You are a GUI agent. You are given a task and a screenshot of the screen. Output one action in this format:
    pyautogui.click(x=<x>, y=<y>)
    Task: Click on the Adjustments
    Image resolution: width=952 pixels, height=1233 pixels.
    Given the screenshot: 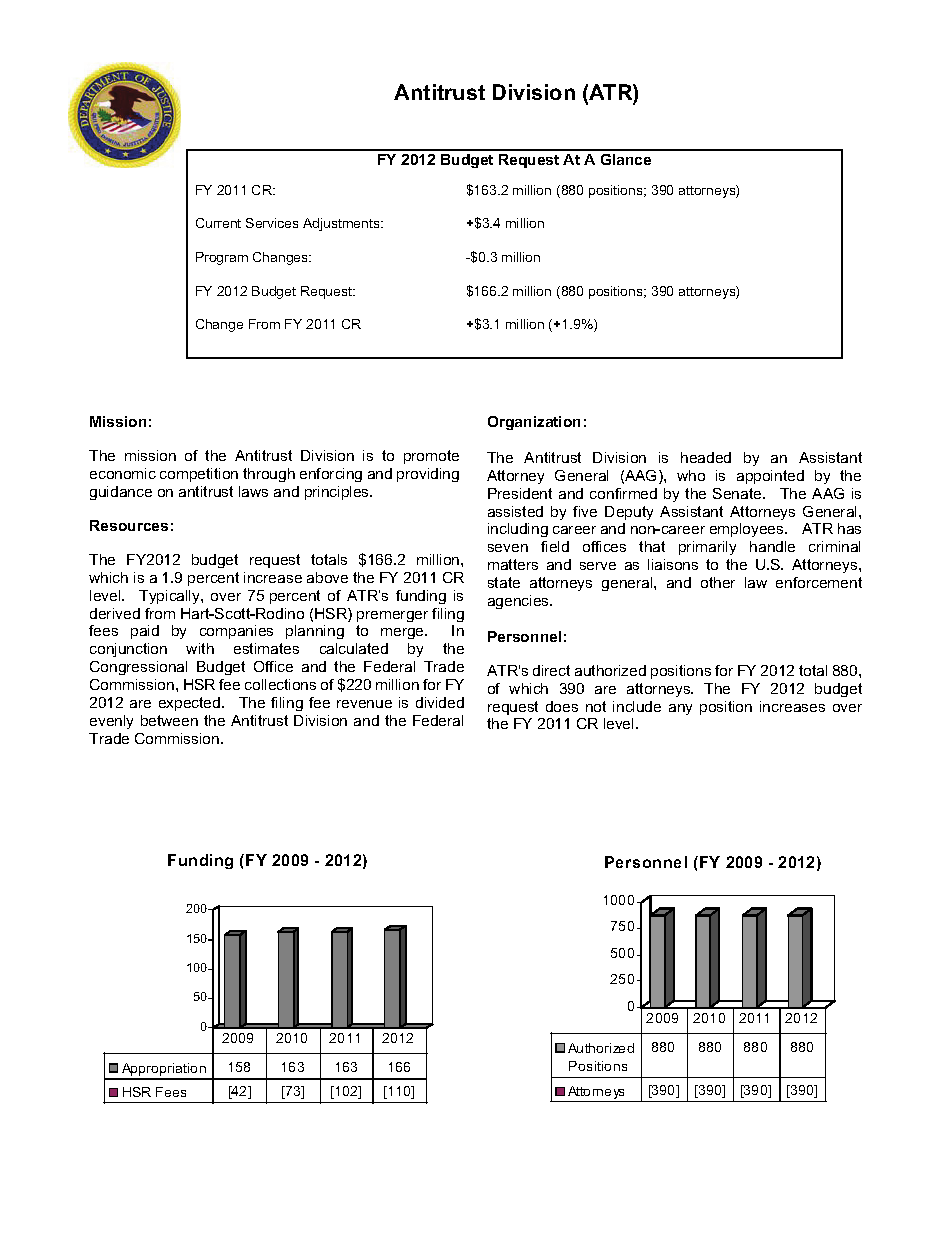 What is the action you would take?
    pyautogui.click(x=342, y=224)
